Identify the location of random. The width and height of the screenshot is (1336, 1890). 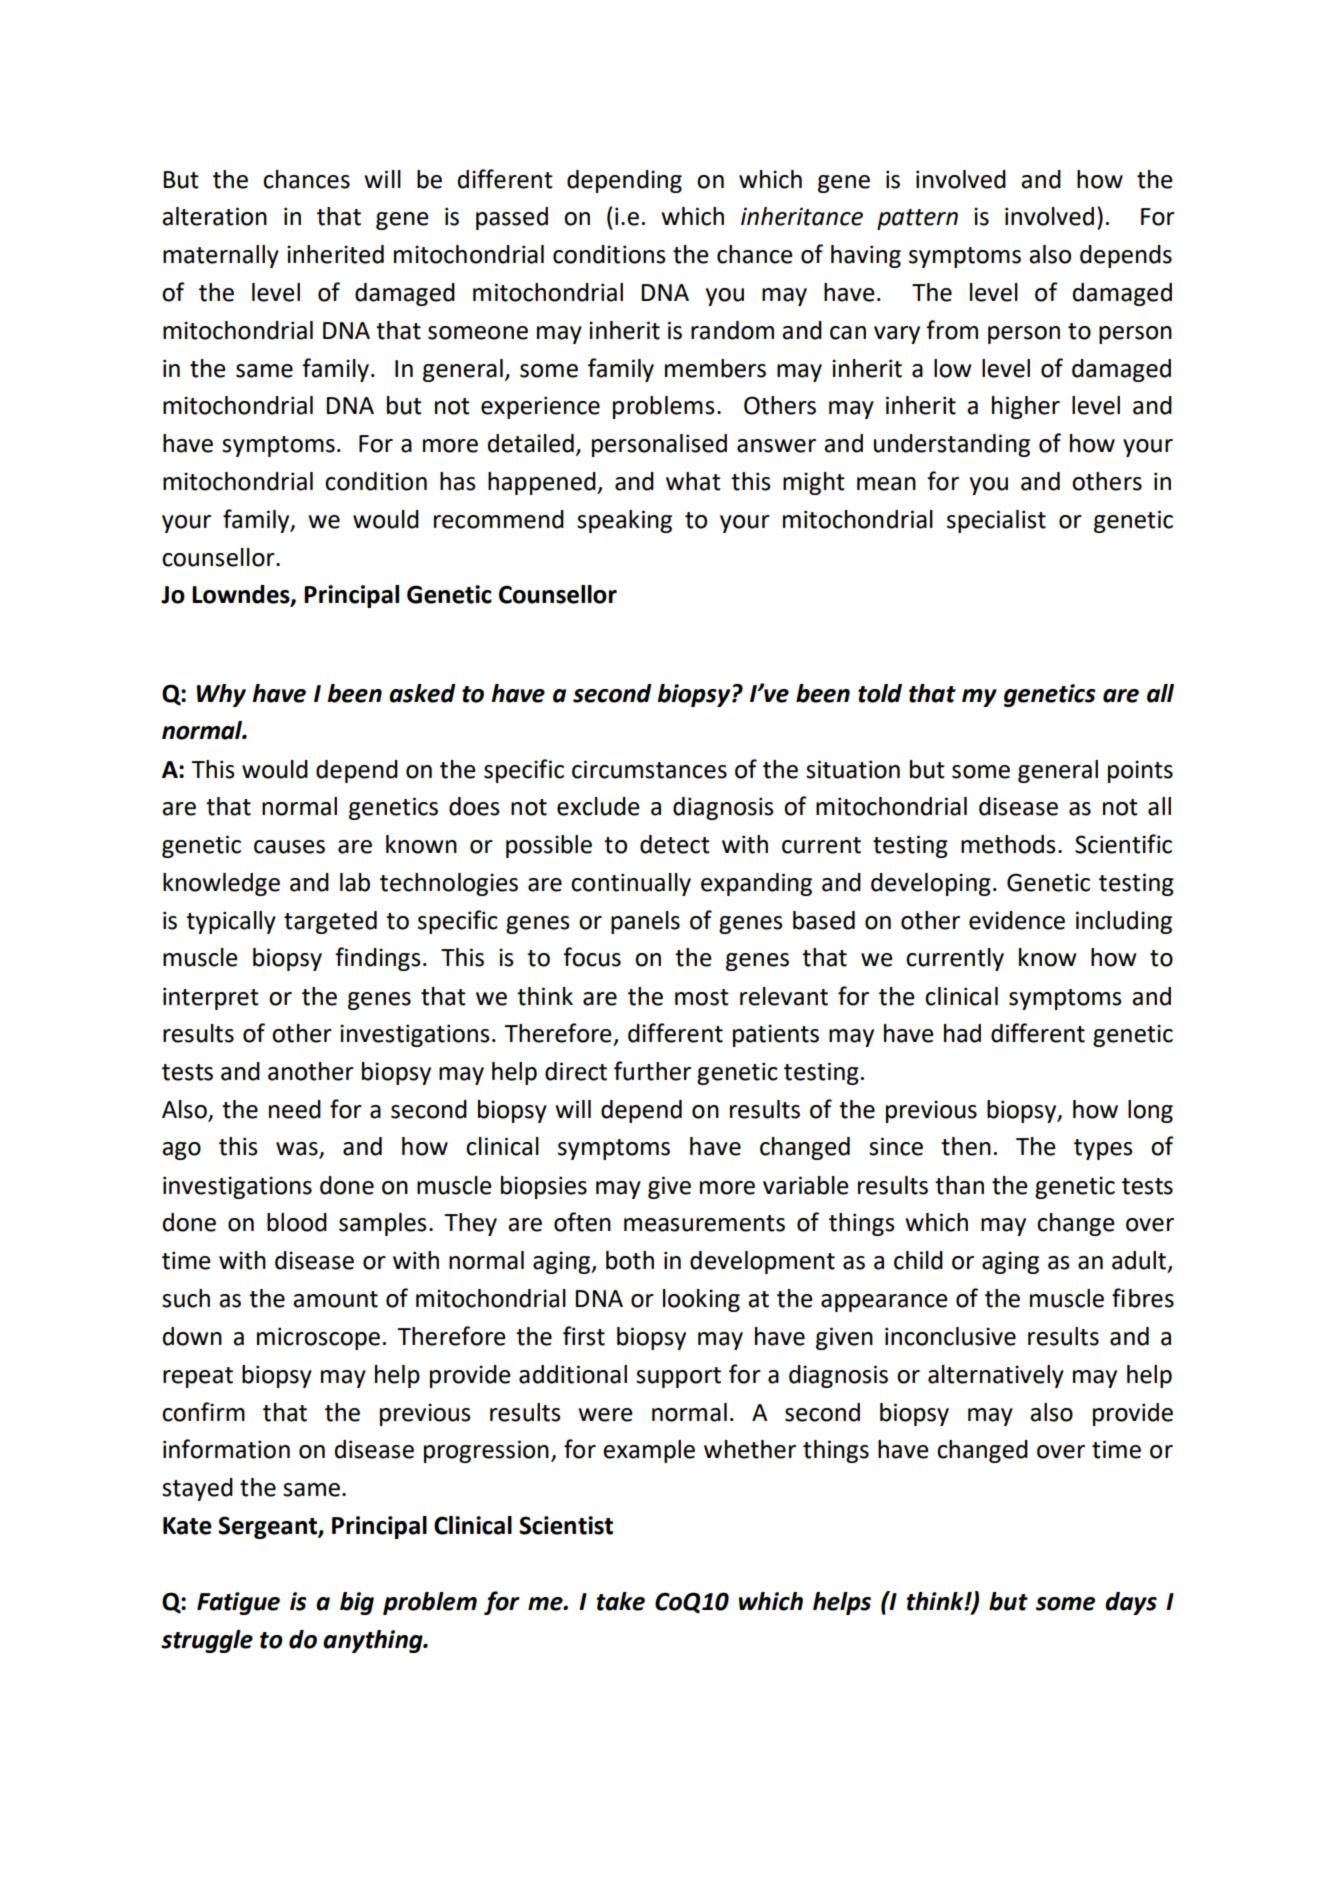
(732, 330).
